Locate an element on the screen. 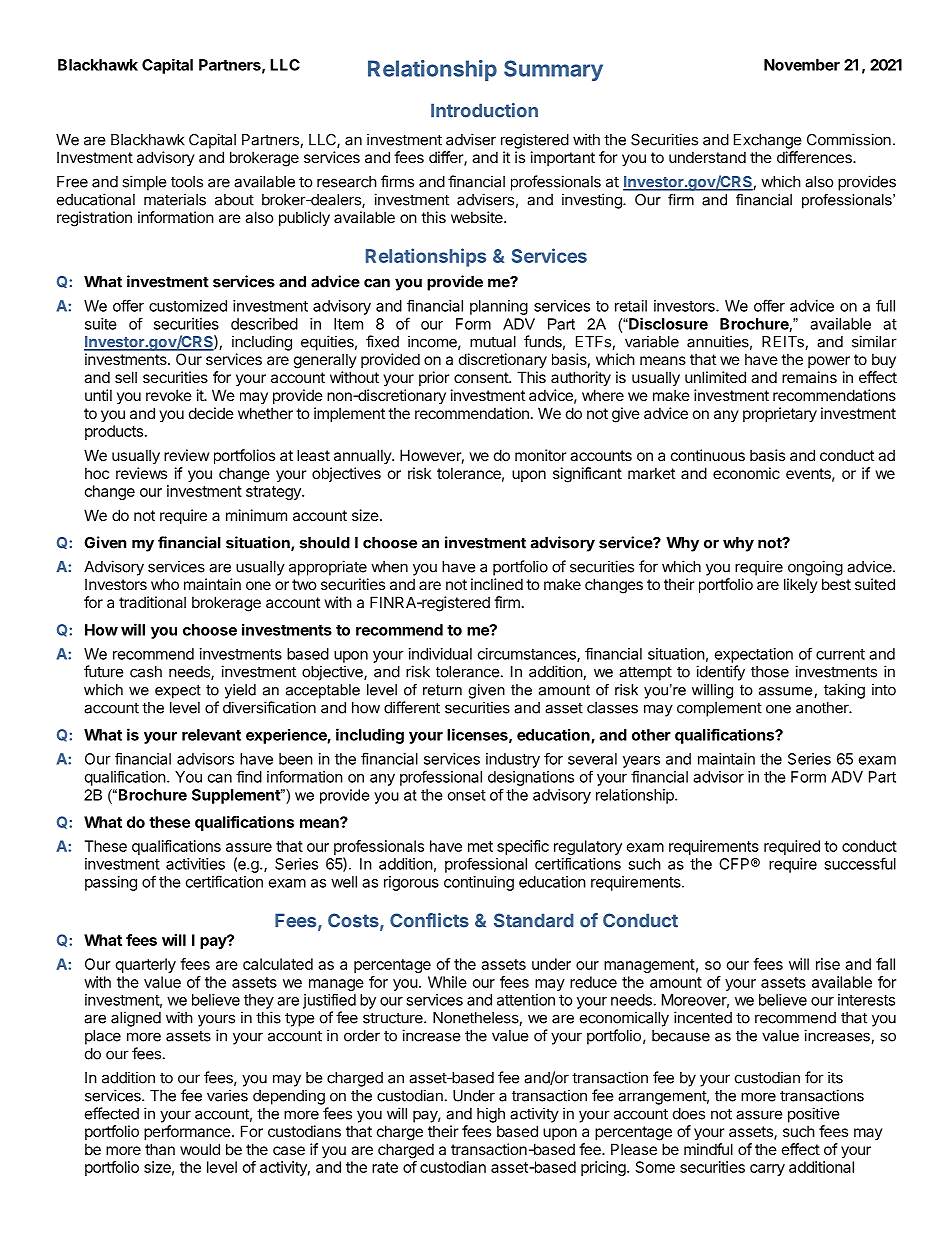  Introduction is located at coordinates (484, 110).
